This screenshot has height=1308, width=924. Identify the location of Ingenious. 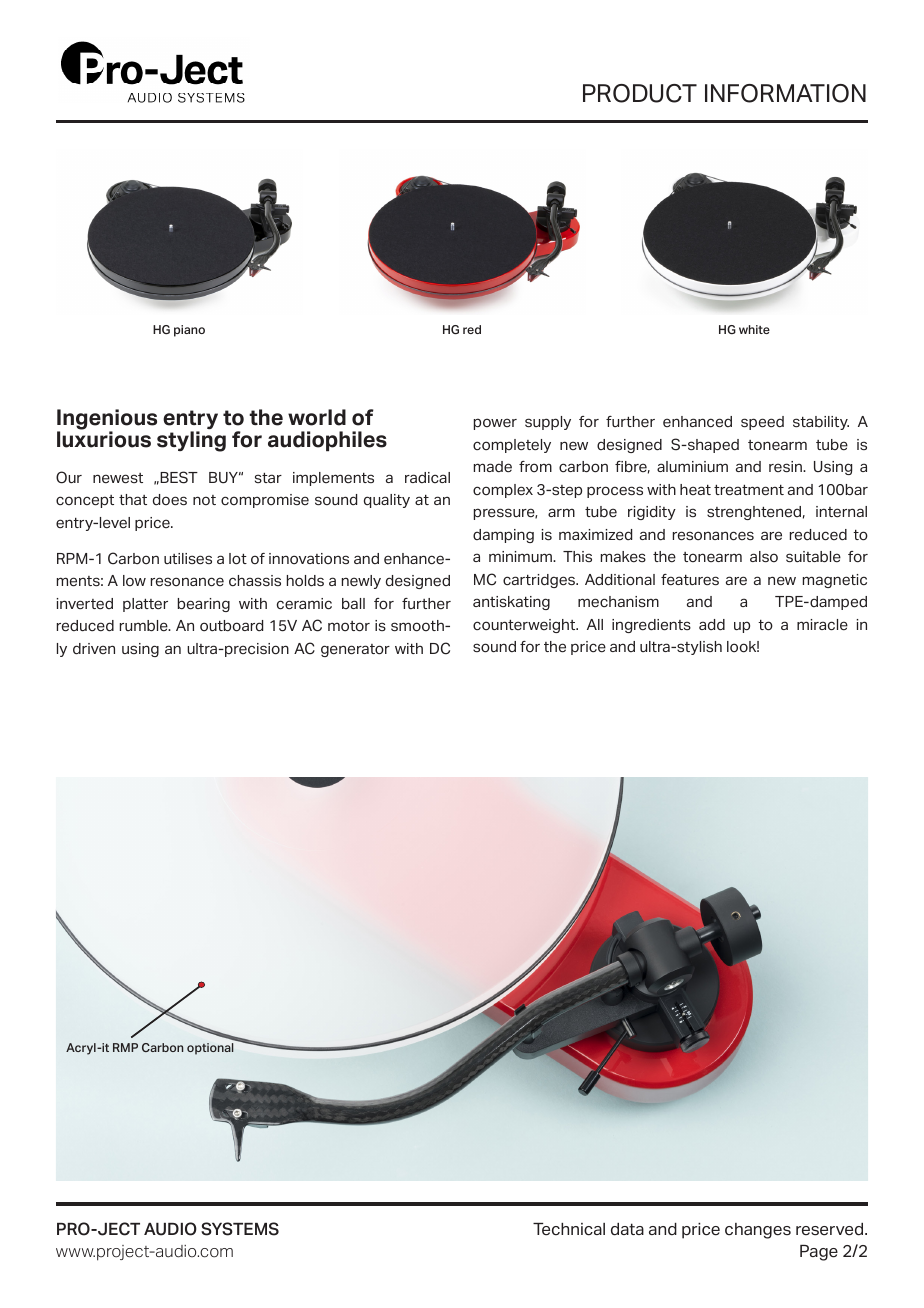
(107, 420).
